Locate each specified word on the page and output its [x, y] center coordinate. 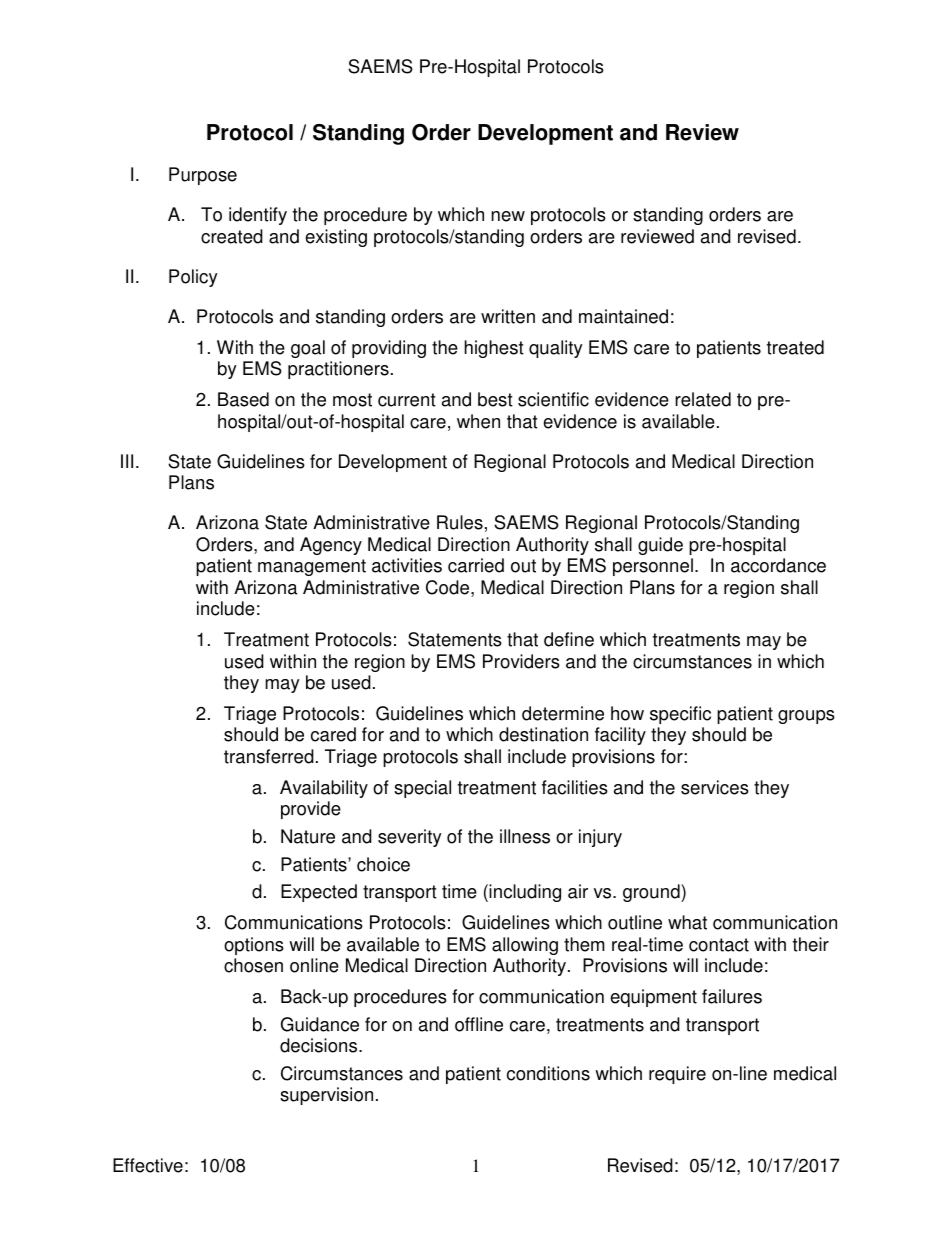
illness [525, 836]
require [677, 1075]
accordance [778, 565]
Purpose [203, 176]
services [715, 787]
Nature [308, 836]
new [508, 216]
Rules [460, 522]
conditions [548, 1073]
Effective [148, 1165]
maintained [623, 316]
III [127, 461]
